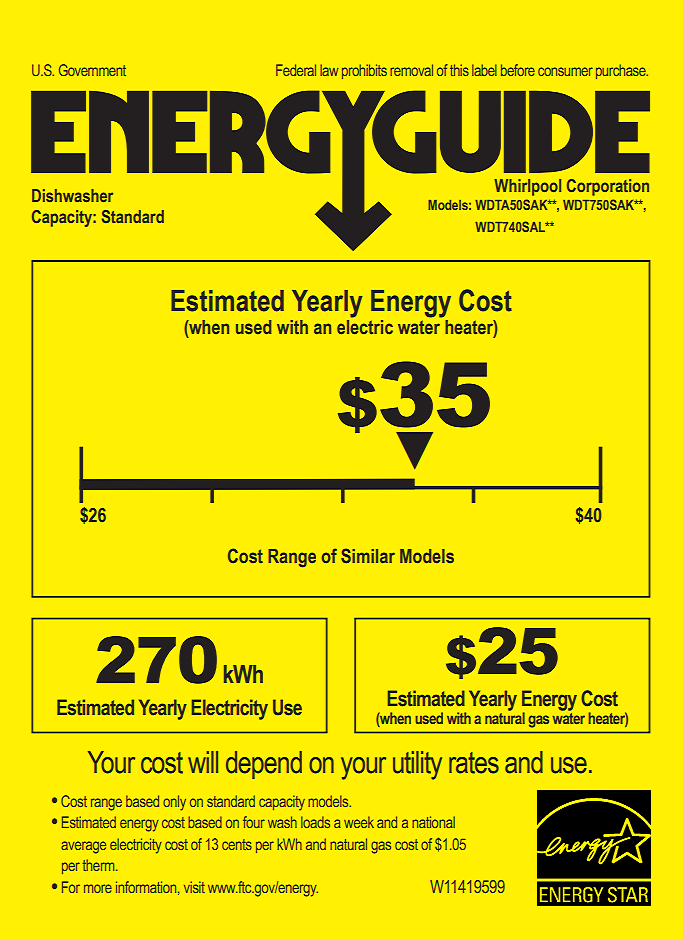 The image size is (683, 940). Describe the element at coordinates (315, 822) in the screenshot. I see `loads` at that location.
